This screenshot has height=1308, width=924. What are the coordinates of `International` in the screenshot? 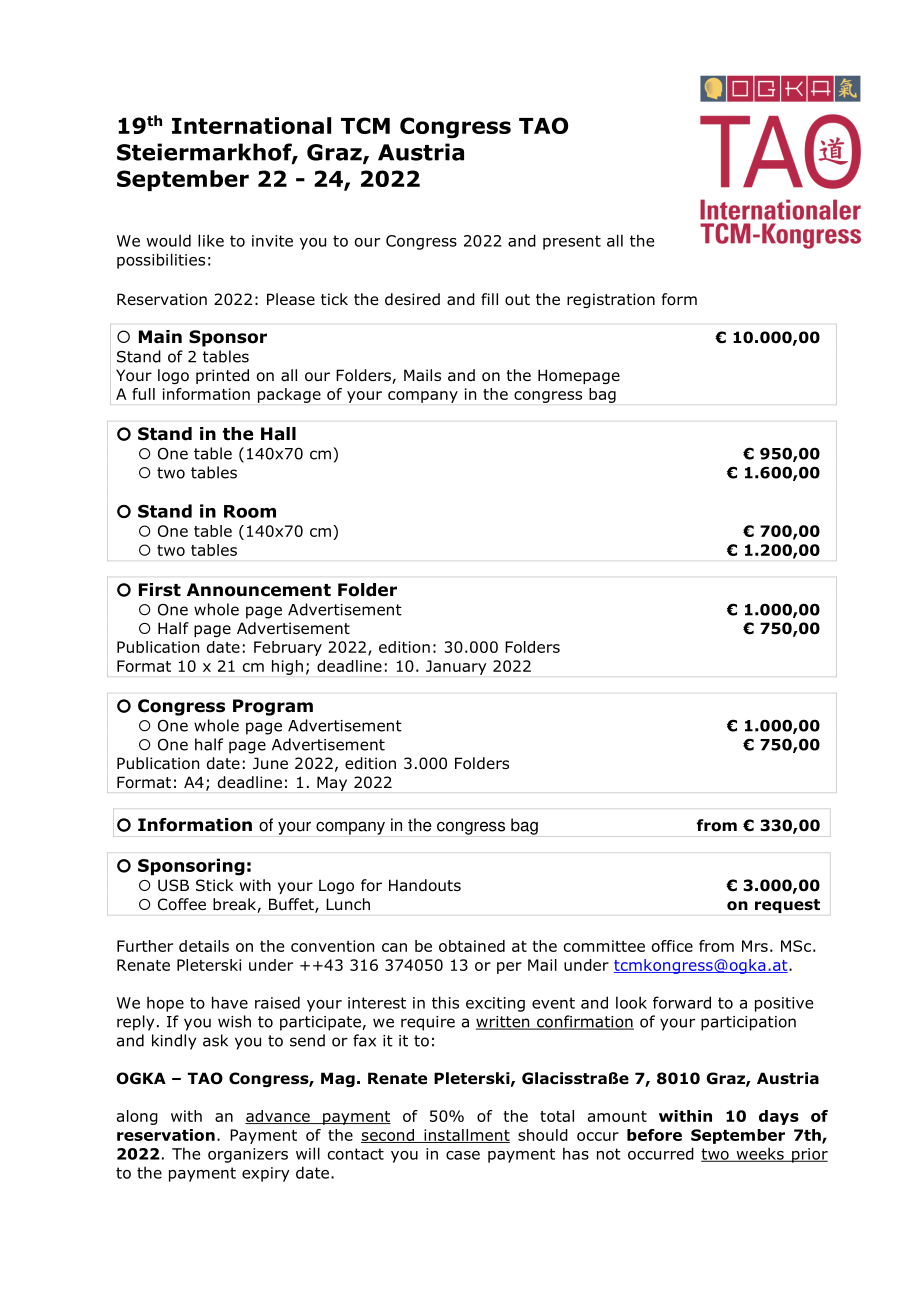 It's located at (251, 125).
